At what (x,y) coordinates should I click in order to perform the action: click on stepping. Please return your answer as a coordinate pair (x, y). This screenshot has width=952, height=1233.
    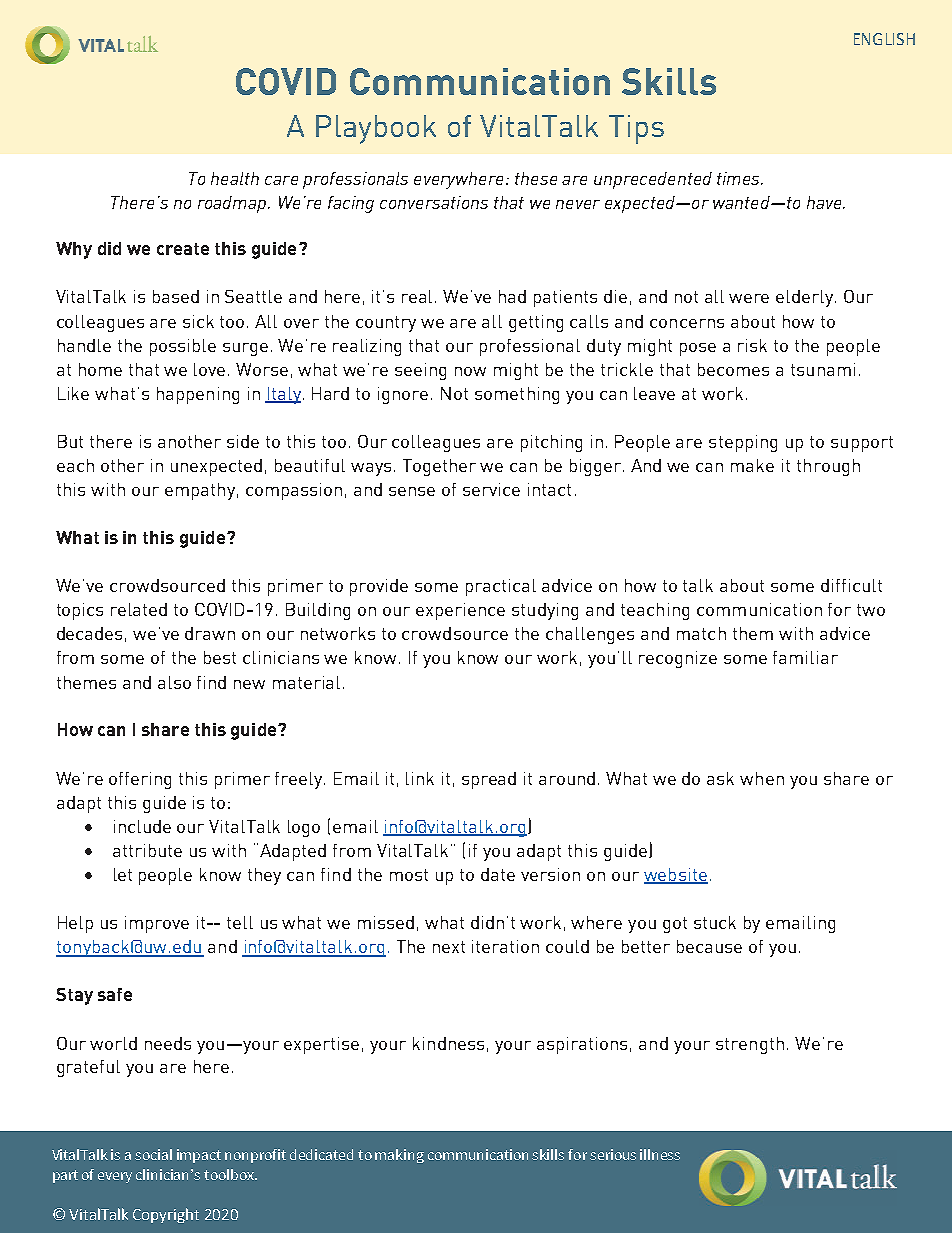
    Looking at the image, I should click on (743, 443).
